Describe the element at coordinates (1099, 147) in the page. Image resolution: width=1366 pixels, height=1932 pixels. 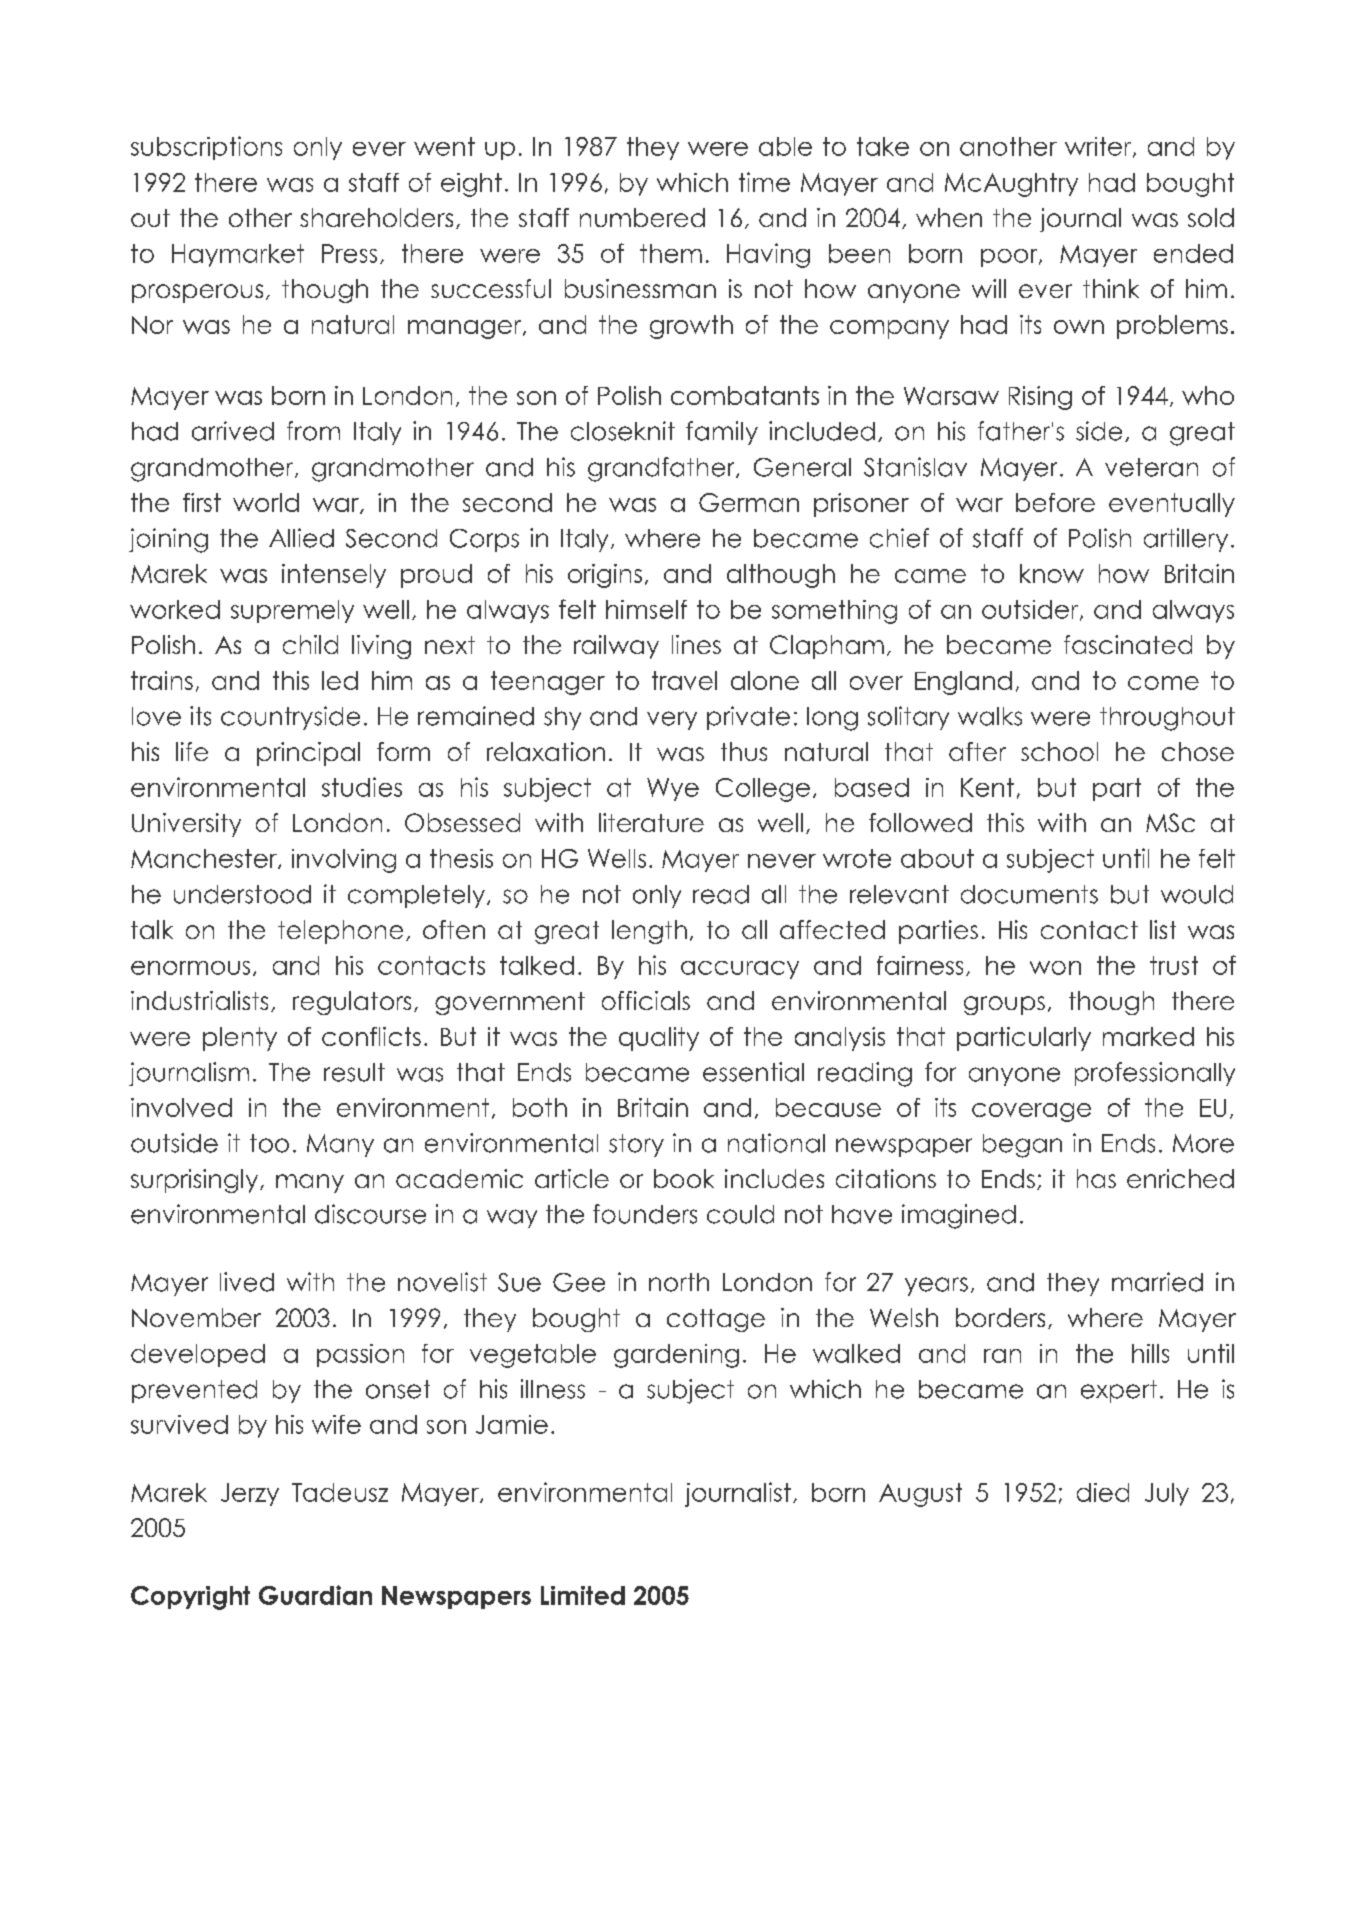
I see `writer` at that location.
